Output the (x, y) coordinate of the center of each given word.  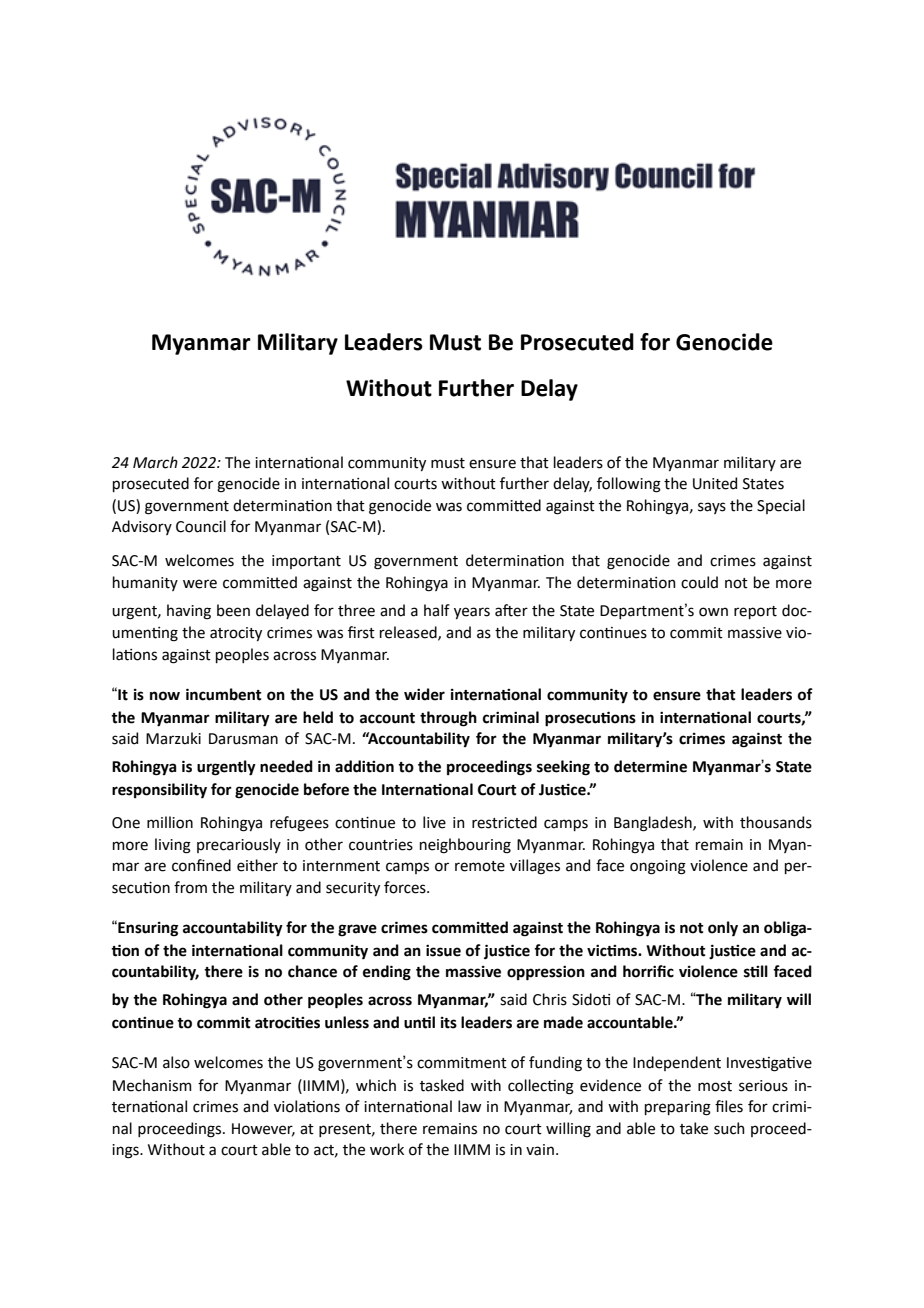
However (263, 1129)
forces (406, 887)
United (715, 483)
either (257, 865)
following (629, 485)
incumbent (224, 694)
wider (424, 694)
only (723, 928)
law (469, 1106)
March (155, 462)
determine (650, 766)
